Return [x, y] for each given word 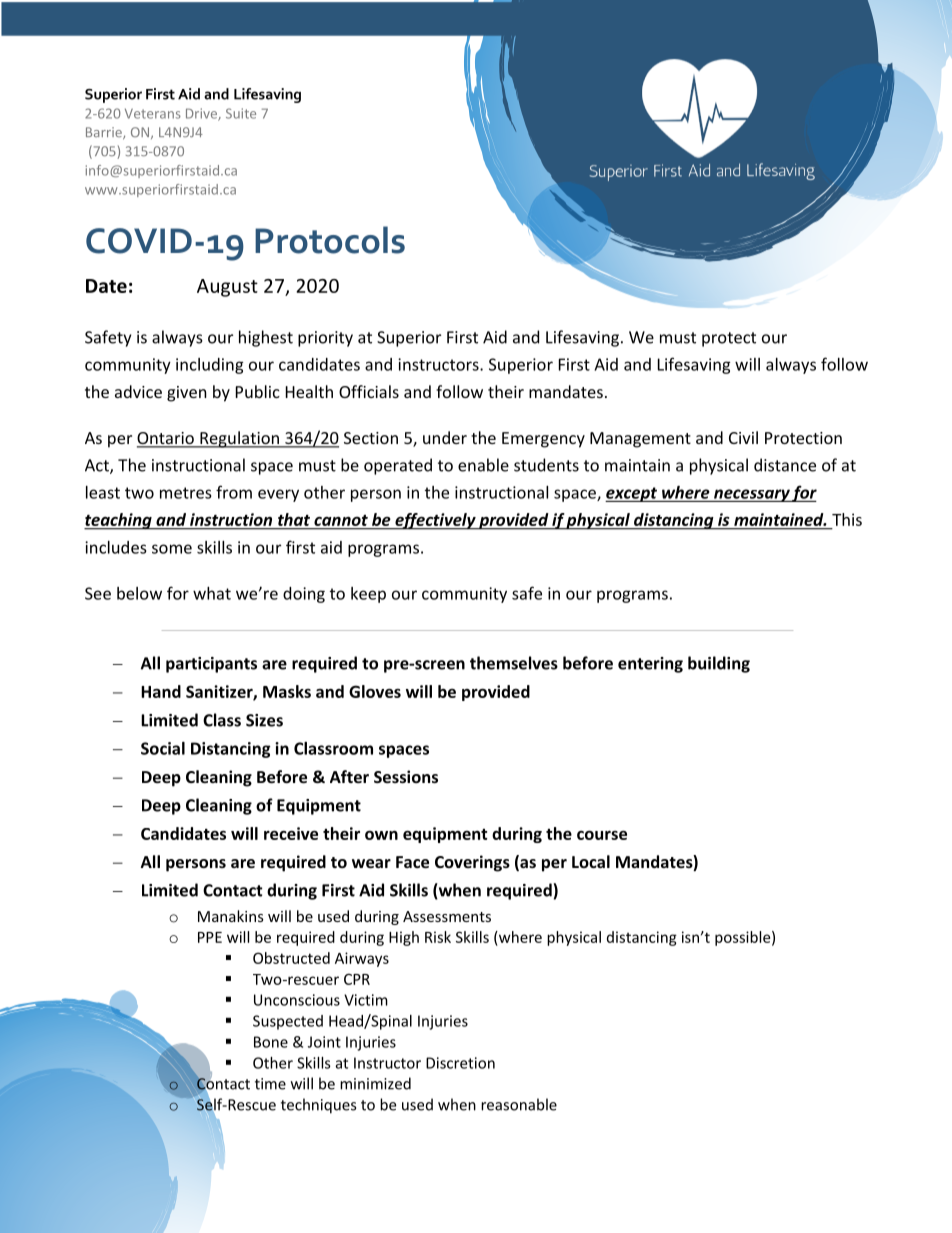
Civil [743, 437]
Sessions [406, 776]
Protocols [330, 240]
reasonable [519, 1104]
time [270, 1084]
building [719, 664]
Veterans [153, 113]
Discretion [460, 1063]
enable [483, 465]
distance [785, 465]
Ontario [166, 439]
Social [163, 748]
